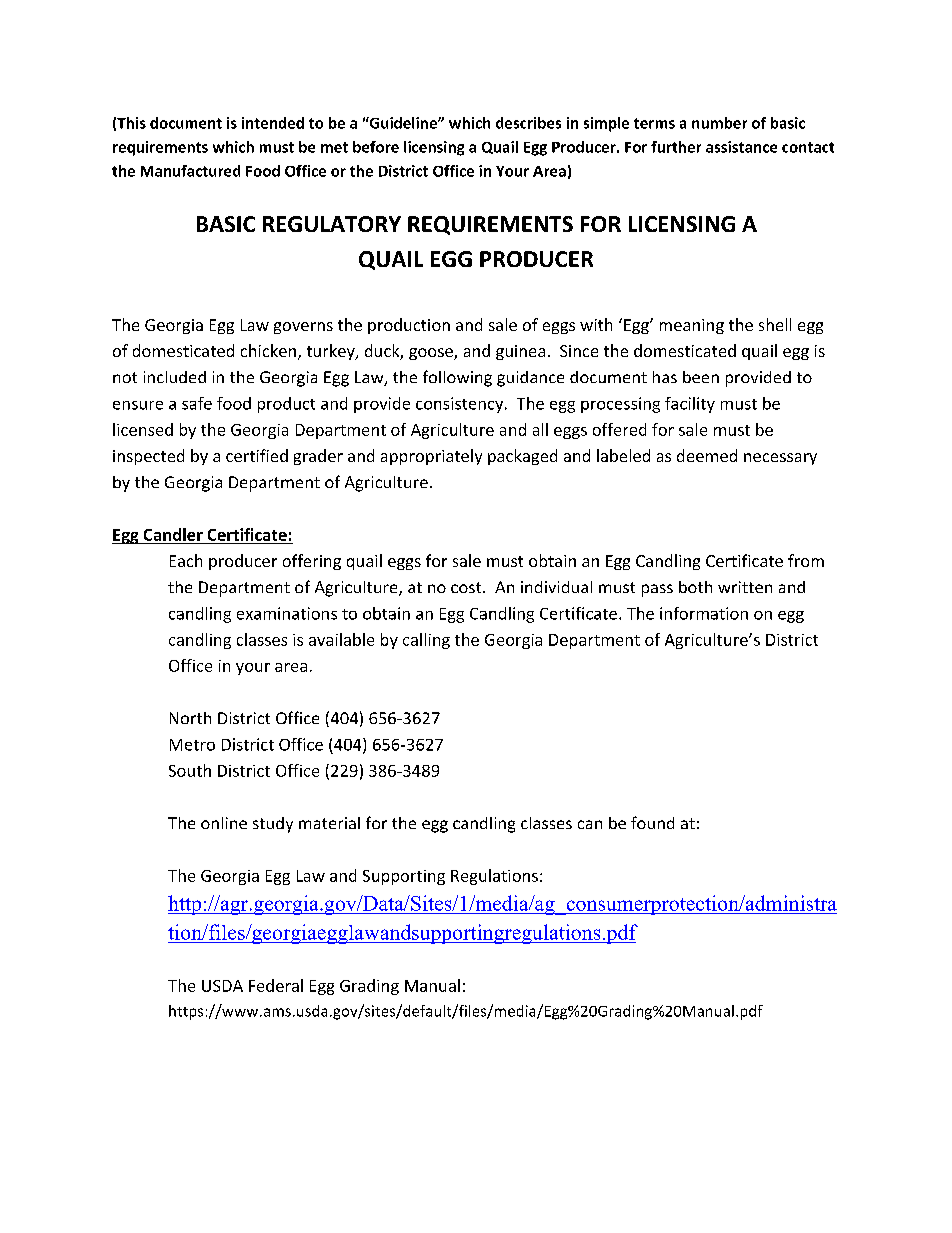 The height and width of the image is (1233, 952). I want to click on Manufactured, so click(190, 171).
